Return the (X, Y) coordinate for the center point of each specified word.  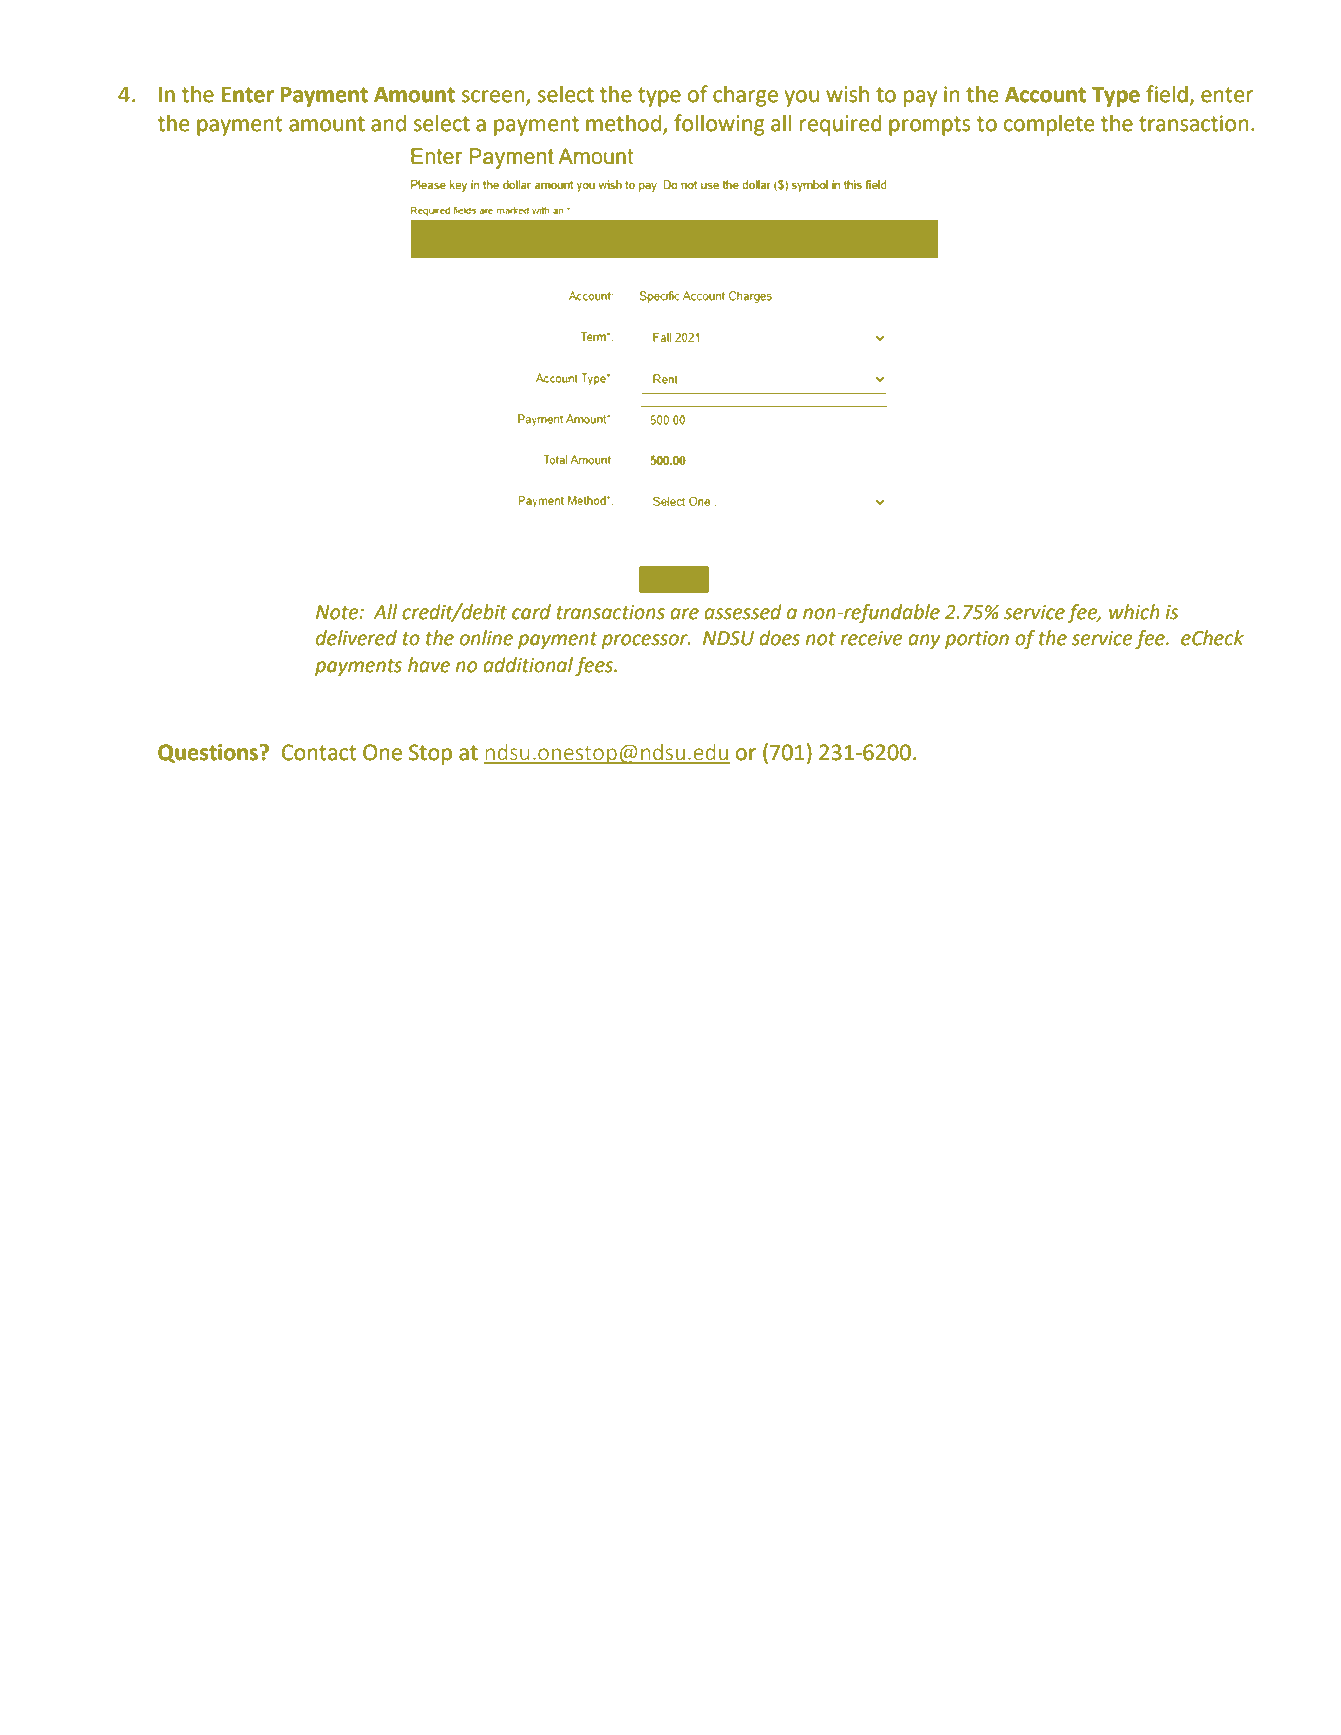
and (388, 123)
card (531, 612)
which (1134, 612)
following (719, 125)
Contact (319, 752)
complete (1049, 125)
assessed (743, 612)
